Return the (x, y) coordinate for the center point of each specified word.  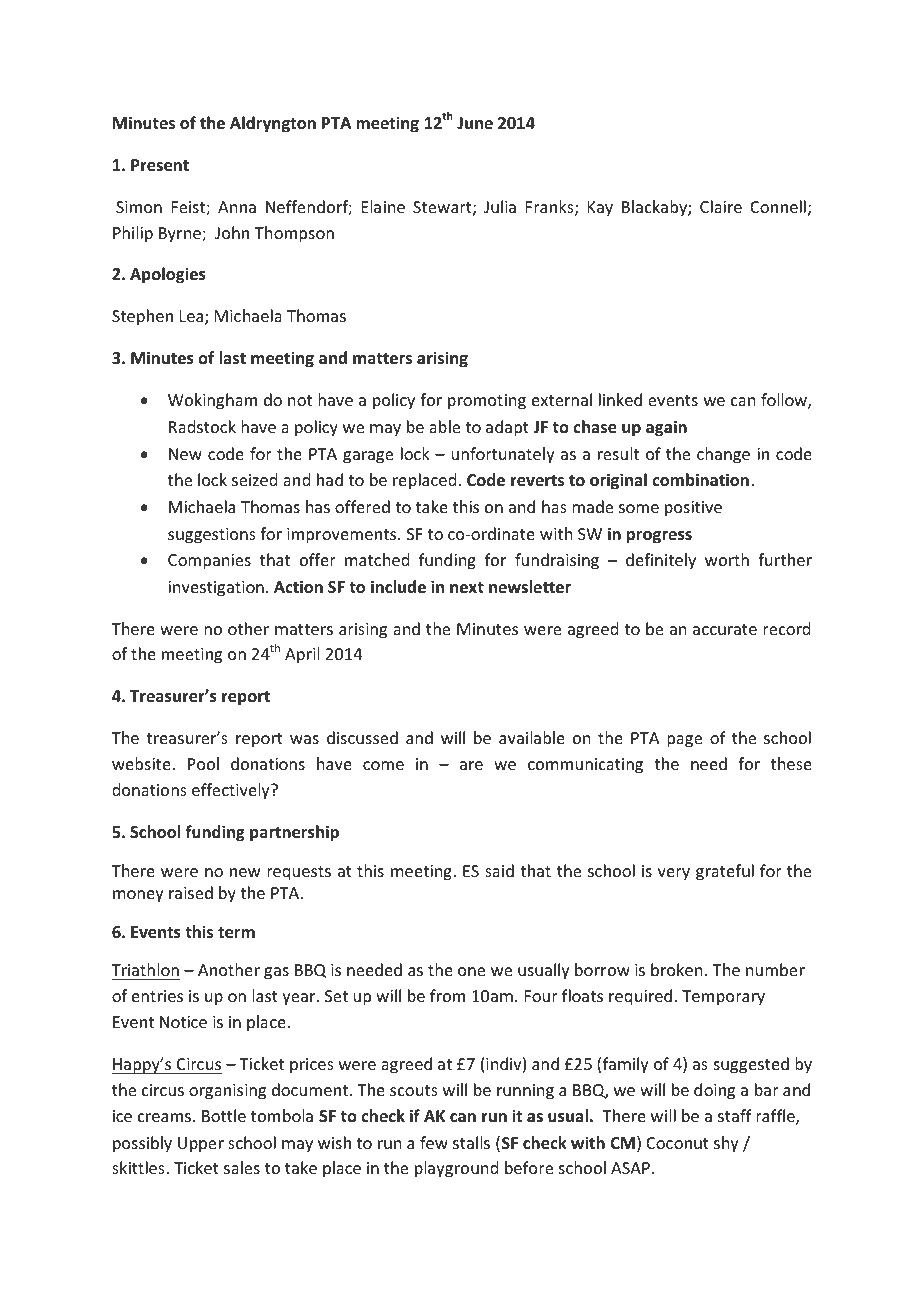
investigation (216, 589)
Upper (201, 1145)
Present (160, 165)
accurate (725, 629)
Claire (721, 206)
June (475, 123)
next (467, 588)
